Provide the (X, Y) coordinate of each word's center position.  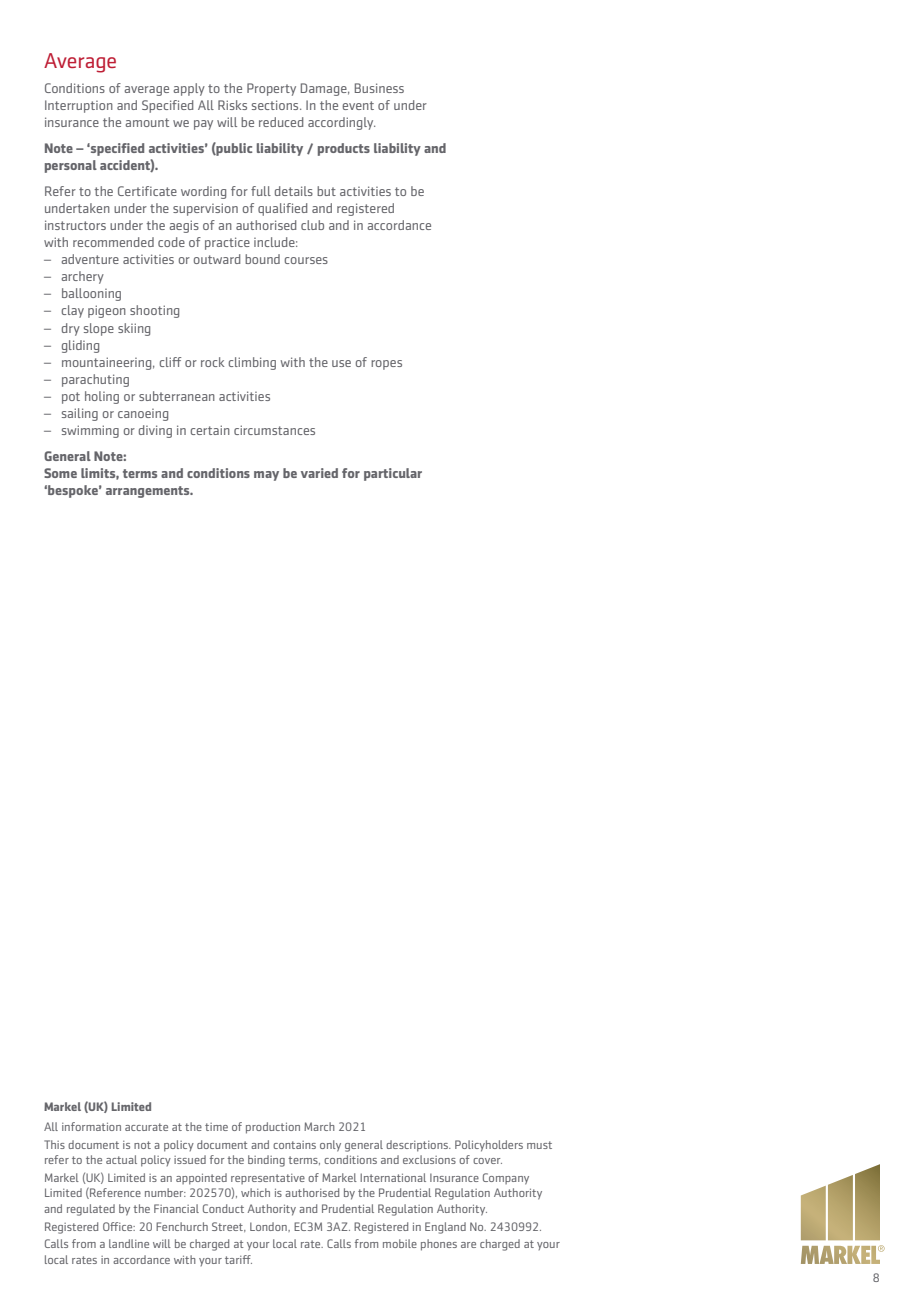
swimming (90, 431)
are (468, 1245)
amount (147, 122)
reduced (281, 122)
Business (379, 88)
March (319, 1126)
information (91, 1126)
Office (119, 1226)
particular (393, 474)
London (269, 1227)
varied (319, 473)
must (539, 1145)
